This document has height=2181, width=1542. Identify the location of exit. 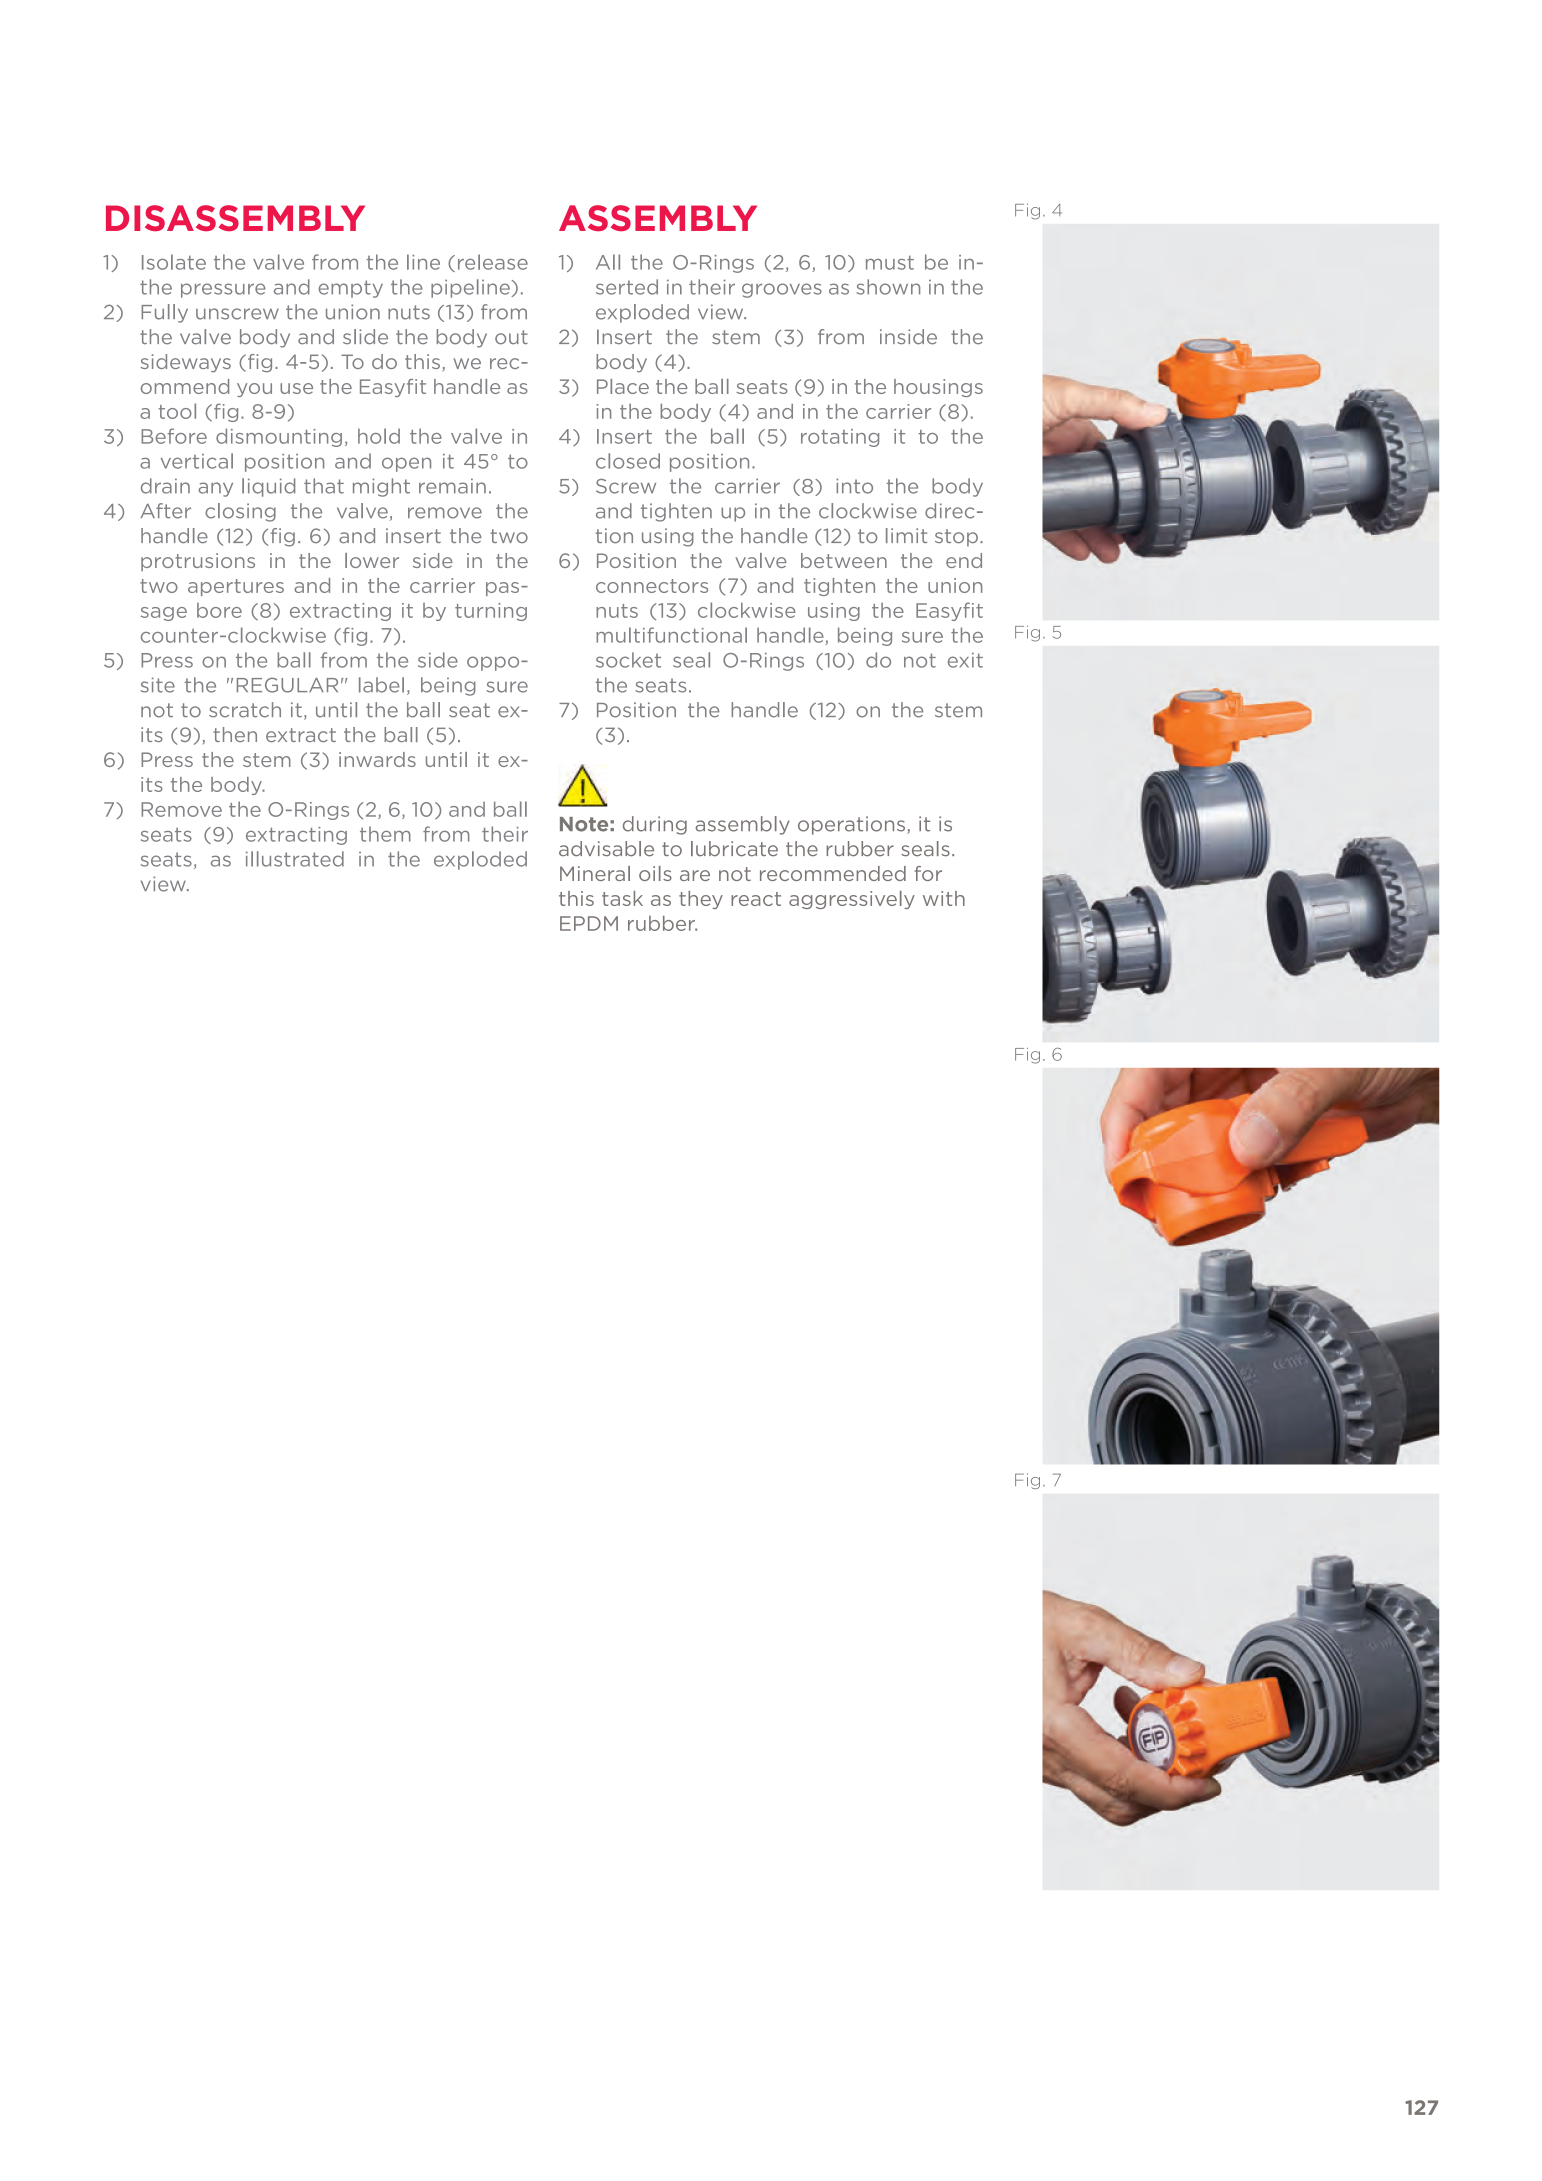
(965, 660).
